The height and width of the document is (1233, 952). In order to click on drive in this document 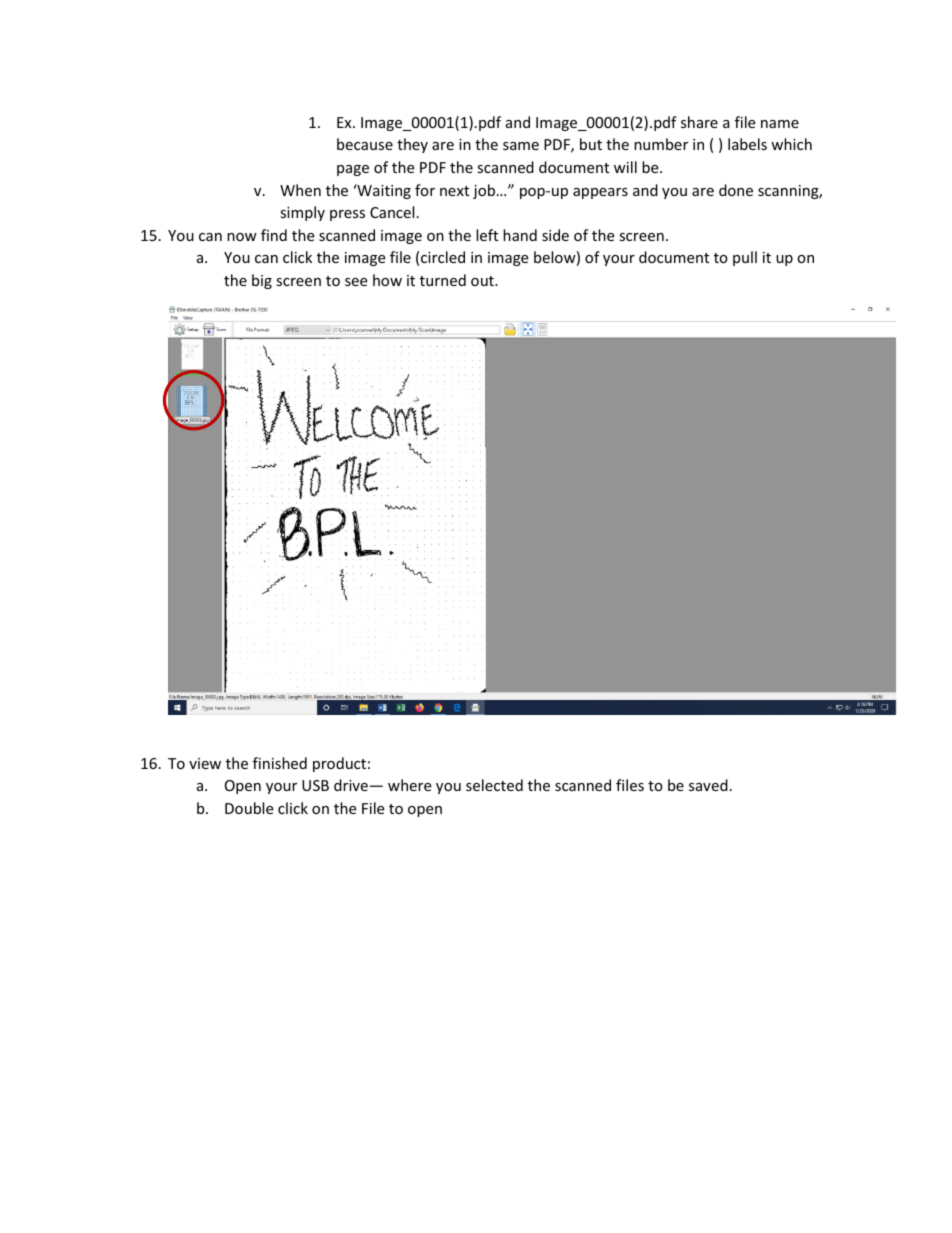, I will do `click(351, 785)`.
